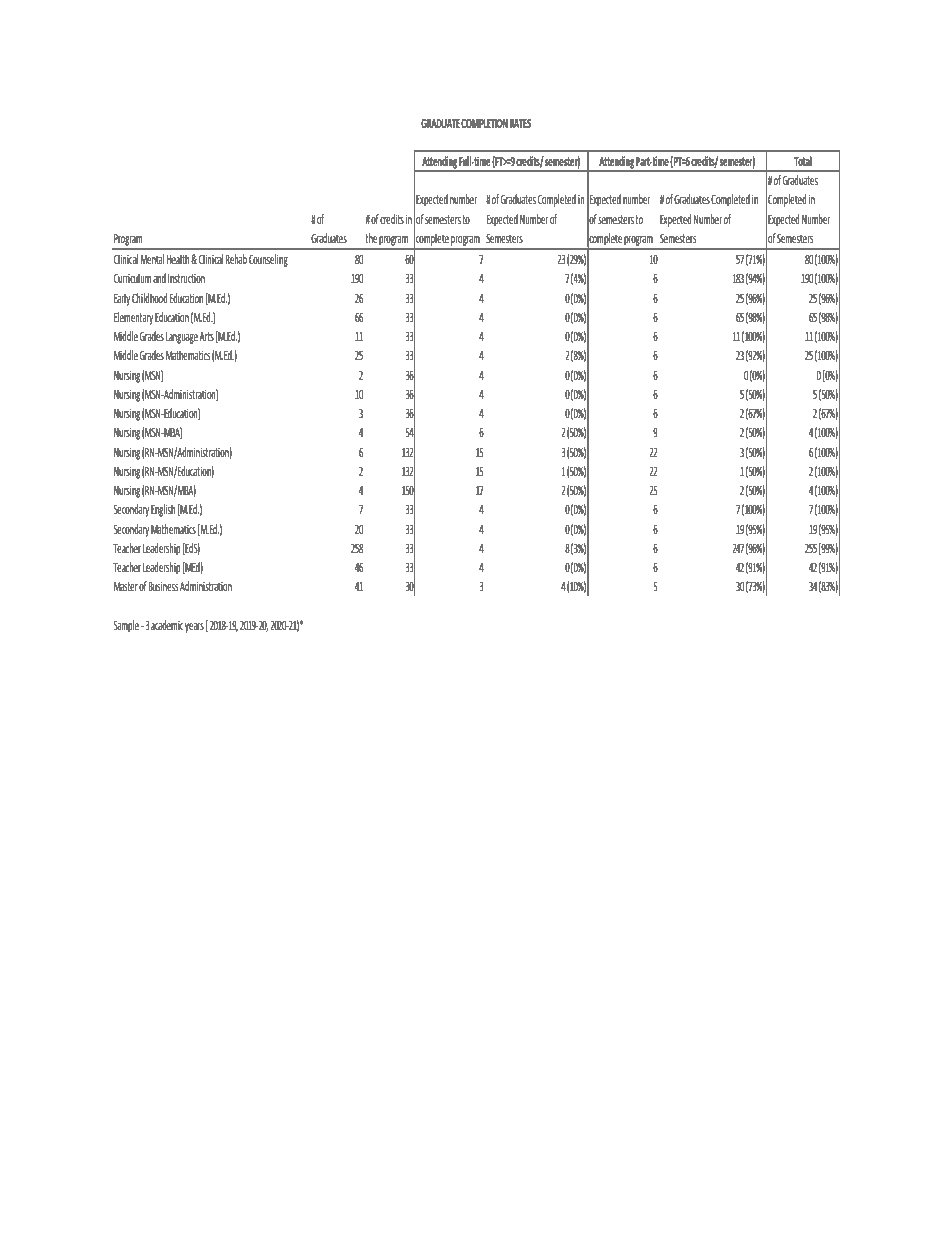 The image size is (952, 1233). I want to click on Total, so click(803, 161).
